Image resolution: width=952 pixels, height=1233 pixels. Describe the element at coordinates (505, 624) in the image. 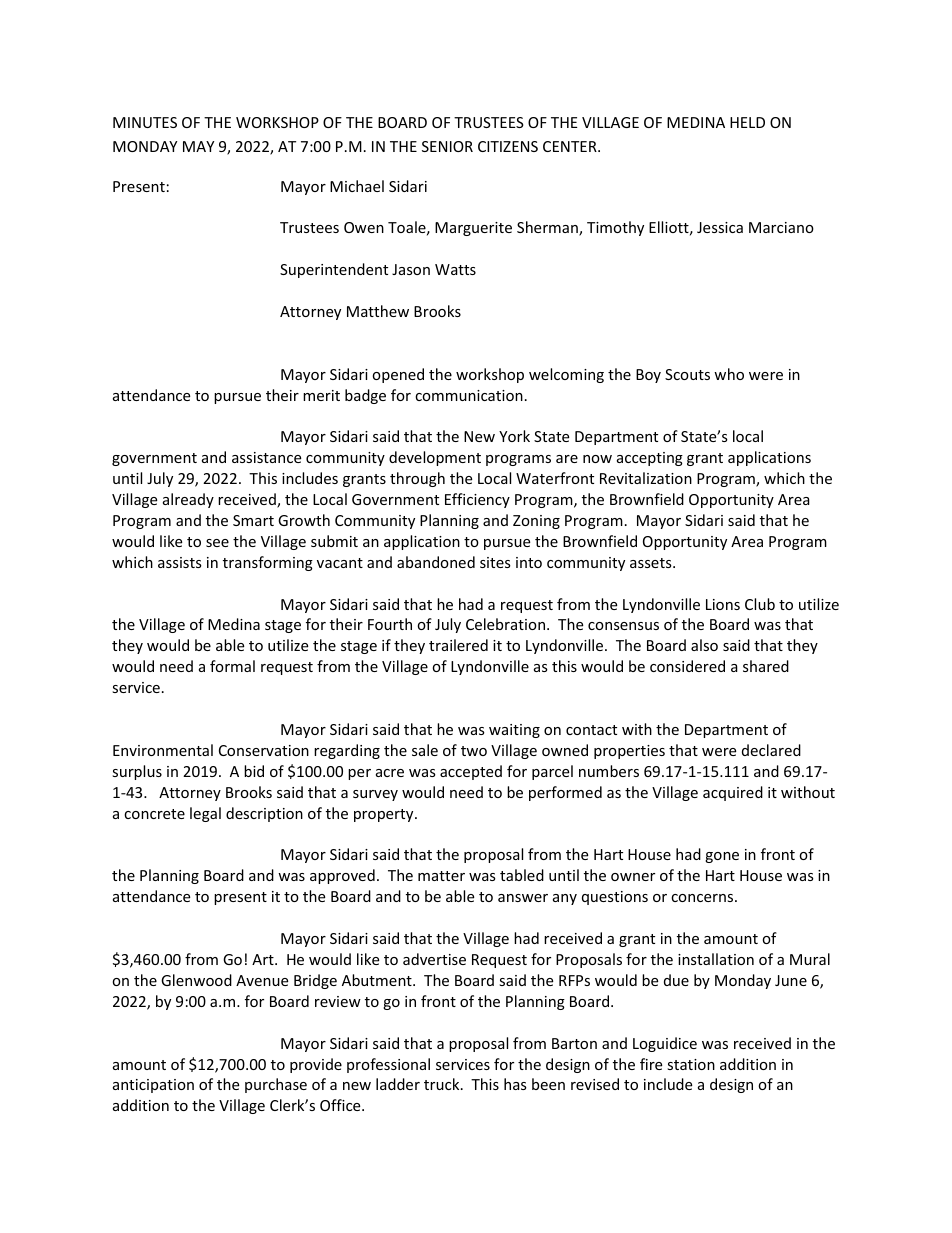

I see `Celebration` at that location.
